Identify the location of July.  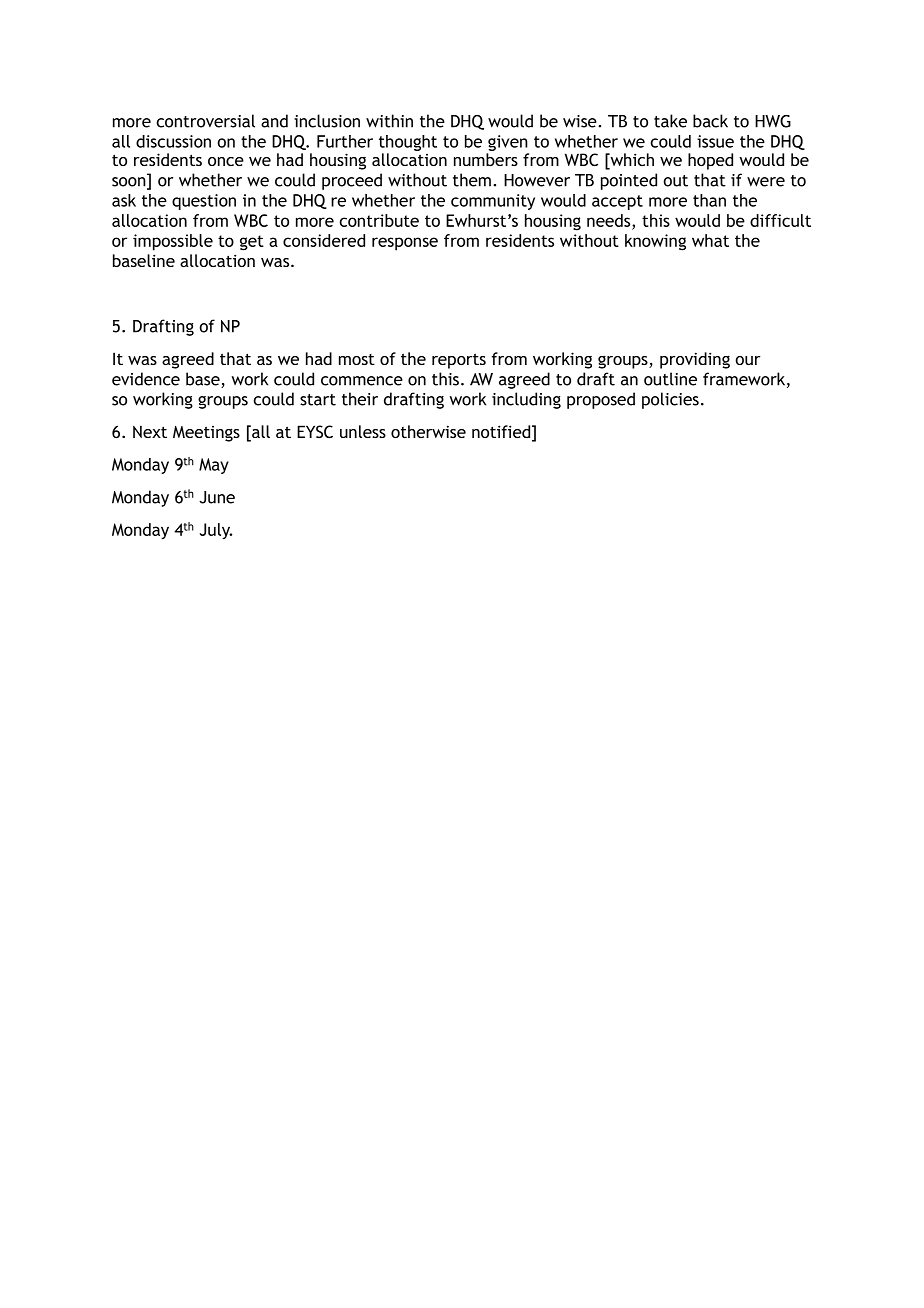
(215, 531).
